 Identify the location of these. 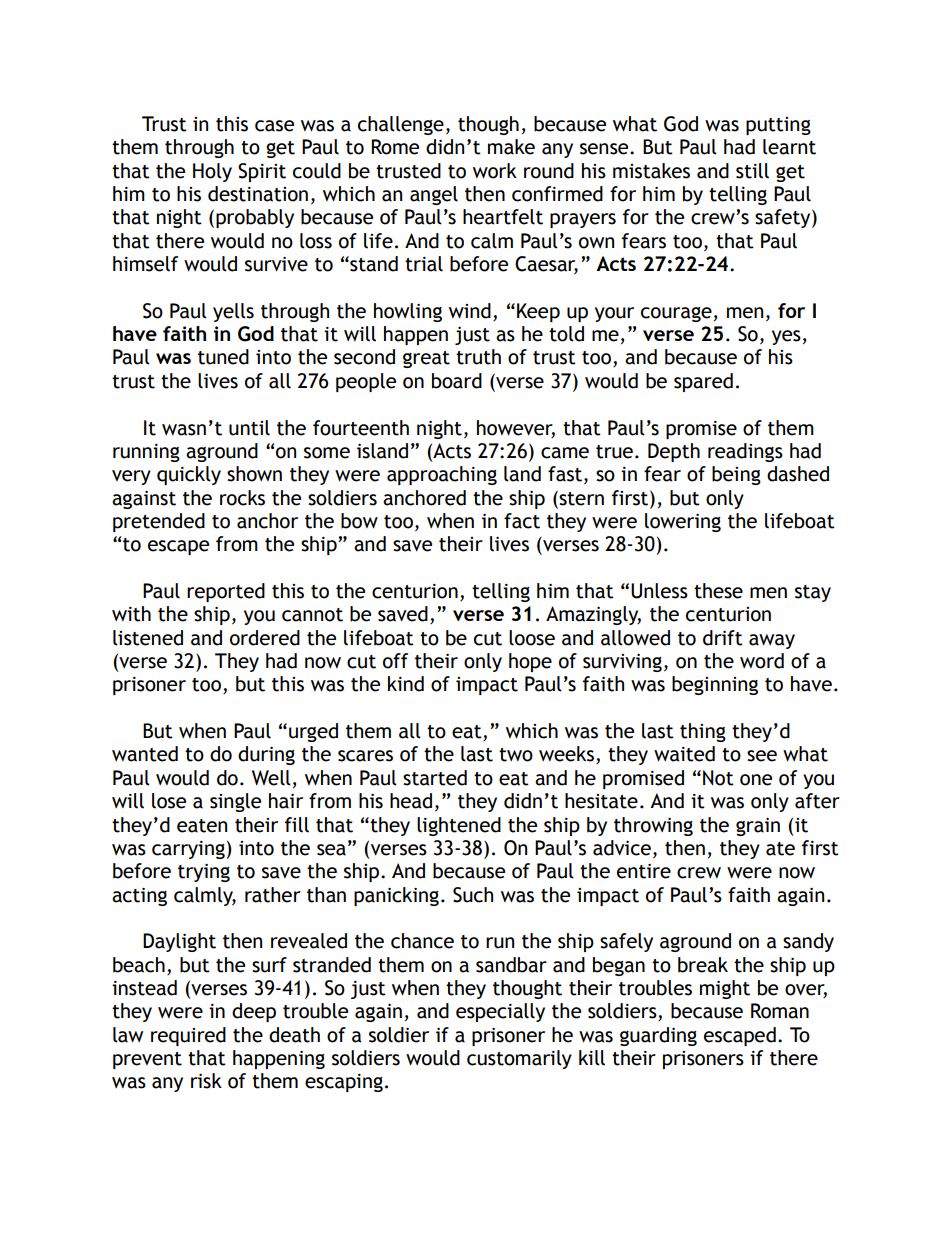
(718, 591).
